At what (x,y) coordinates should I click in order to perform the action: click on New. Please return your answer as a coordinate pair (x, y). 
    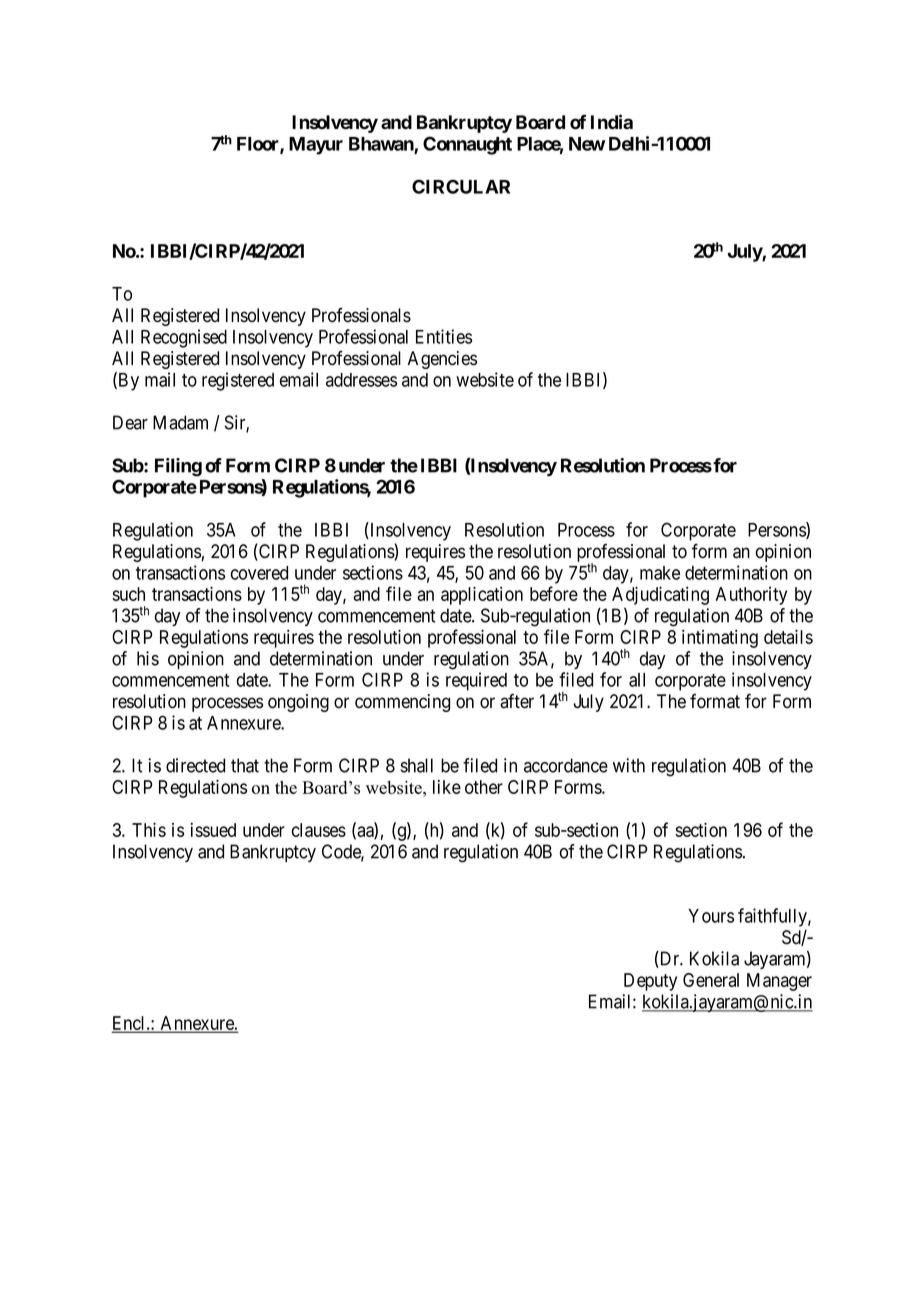
    Looking at the image, I should click on (587, 144).
